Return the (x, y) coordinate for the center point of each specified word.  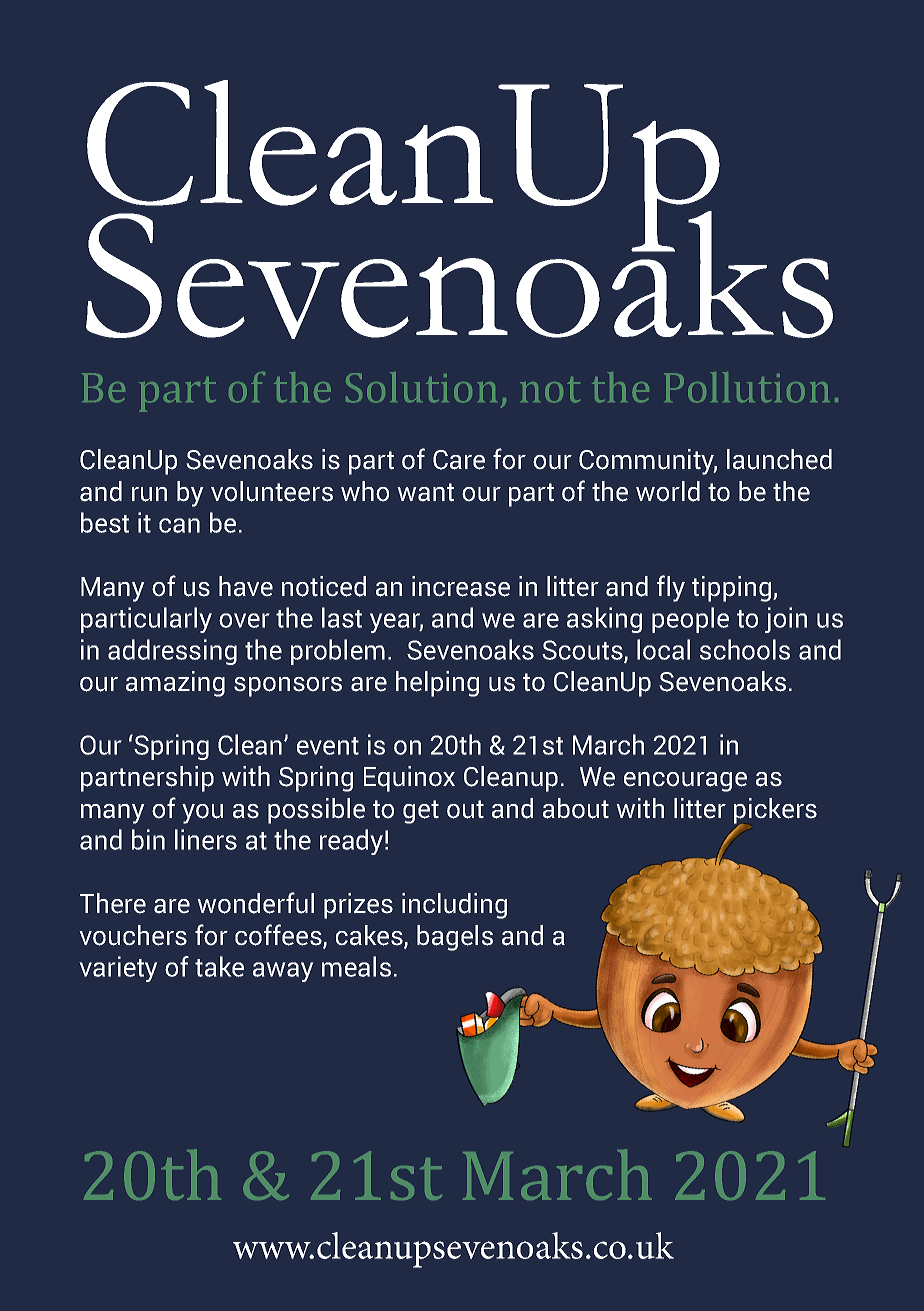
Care (459, 460)
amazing (175, 684)
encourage (685, 782)
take (219, 966)
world (668, 491)
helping (437, 684)
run (149, 494)
